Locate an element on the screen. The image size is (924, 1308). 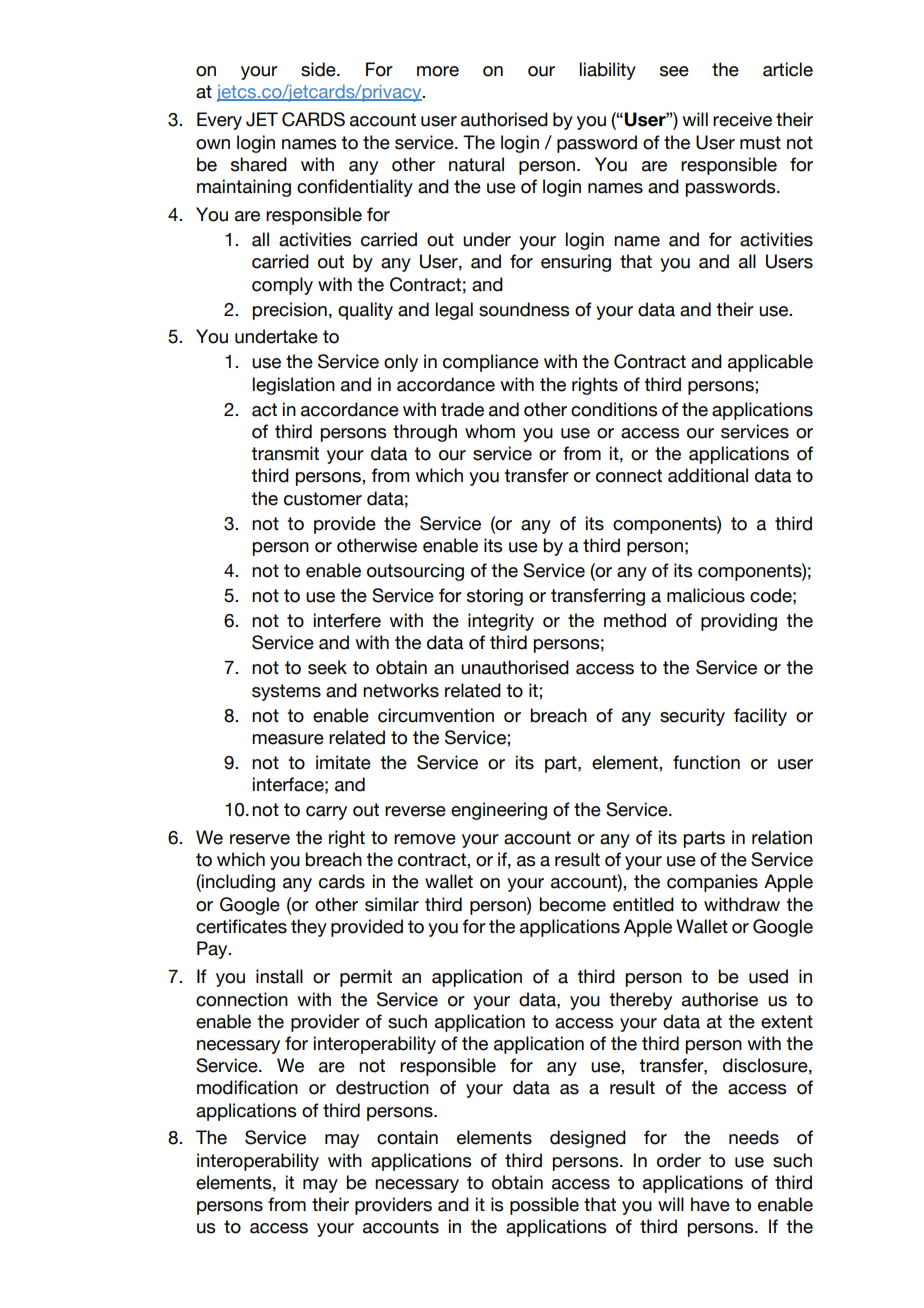
companies is located at coordinates (712, 883).
